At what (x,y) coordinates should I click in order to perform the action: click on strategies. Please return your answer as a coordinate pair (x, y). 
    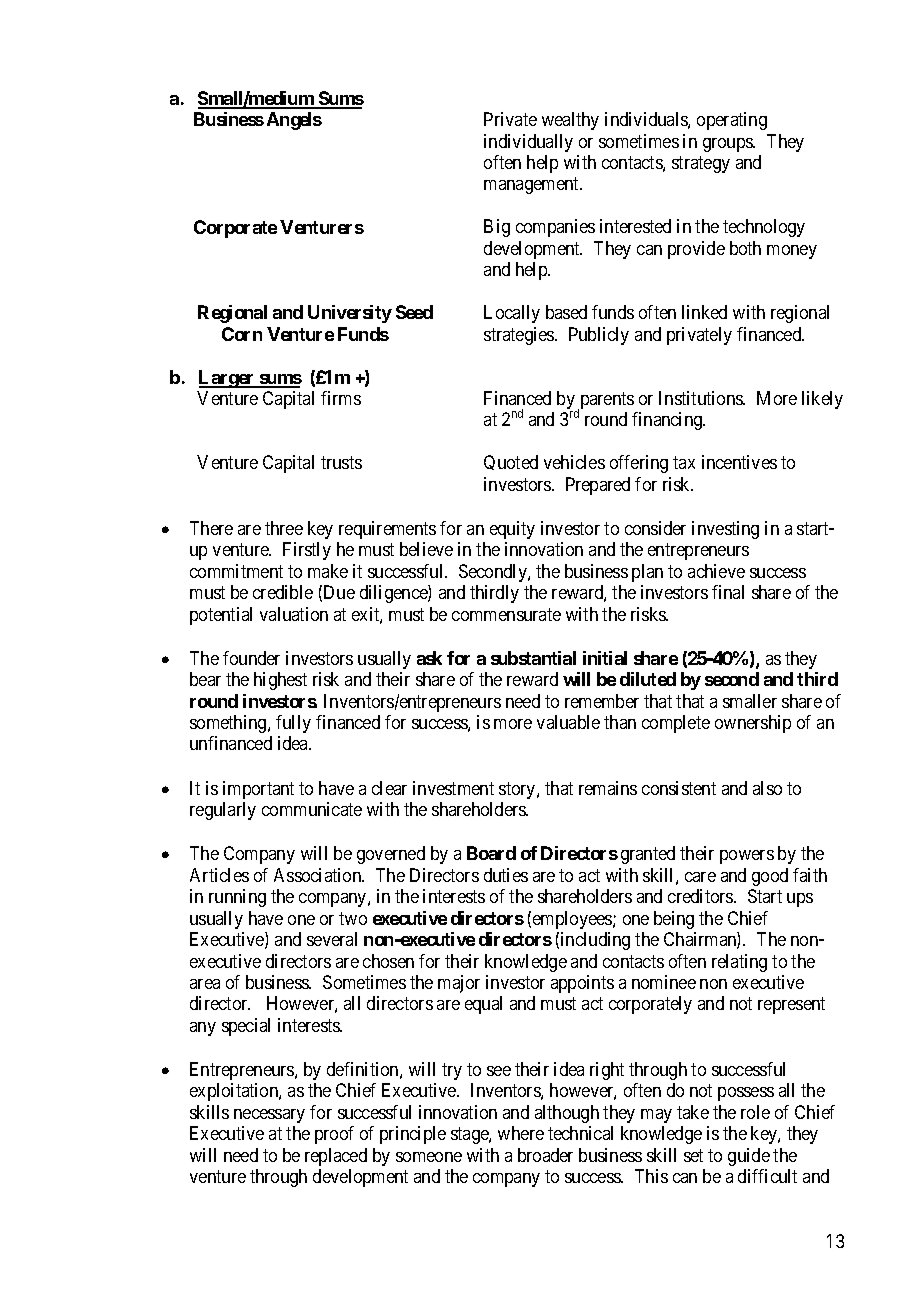
    Looking at the image, I should click on (520, 336).
